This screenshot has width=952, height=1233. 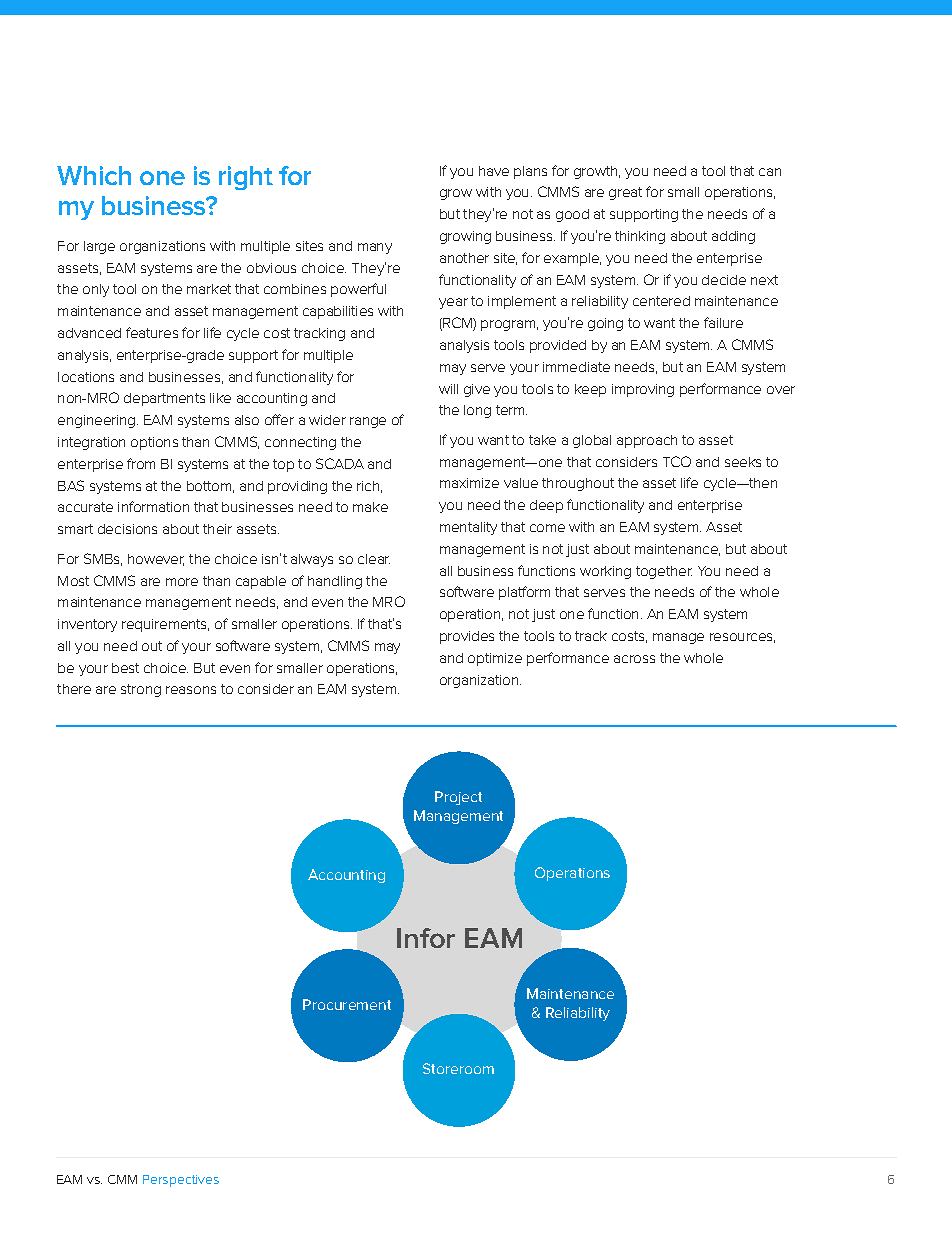 What do you see at coordinates (733, 237) in the screenshot?
I see `adding` at bounding box center [733, 237].
